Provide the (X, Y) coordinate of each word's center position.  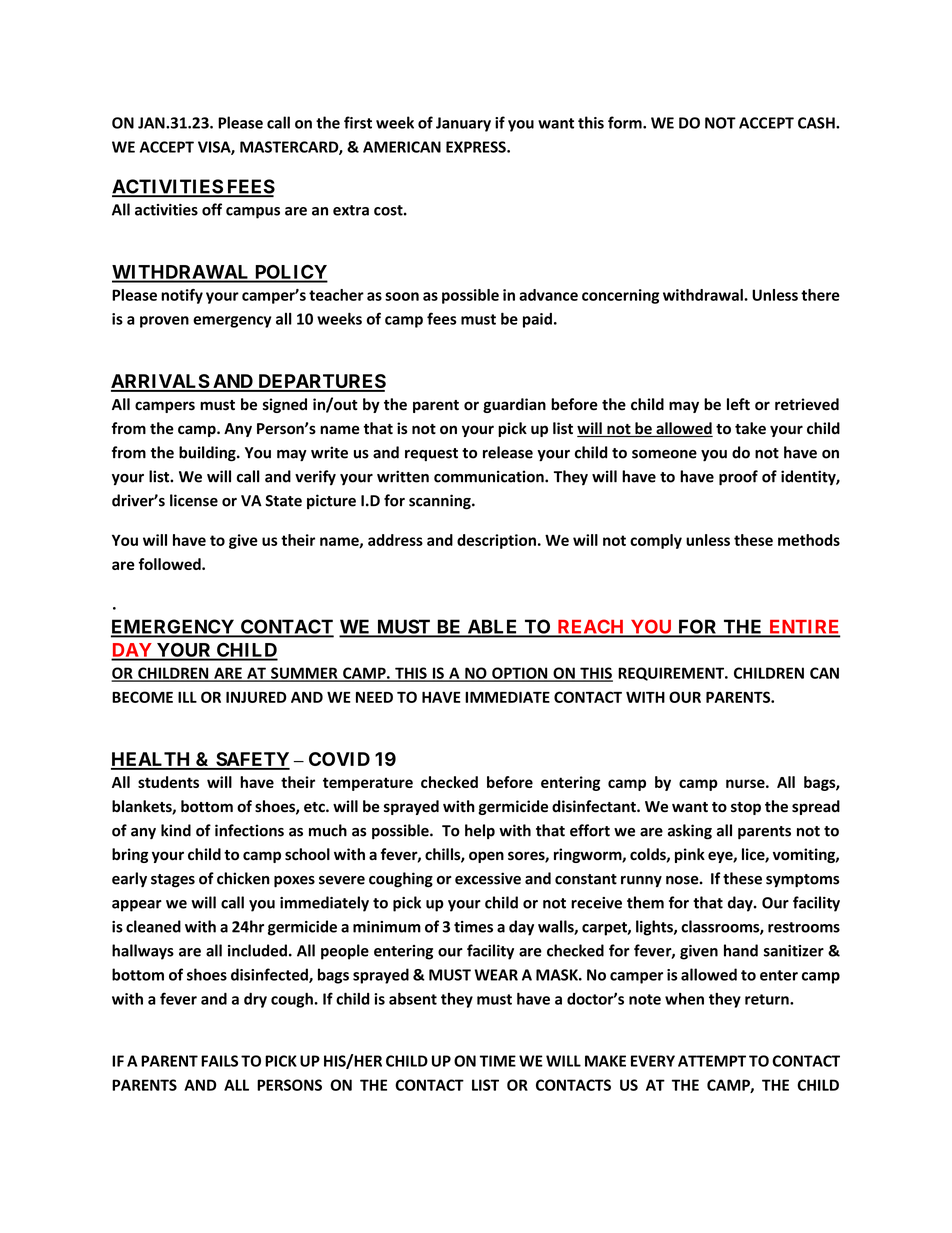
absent (413, 998)
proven (164, 322)
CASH (817, 123)
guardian (514, 405)
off (212, 209)
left (738, 404)
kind (176, 830)
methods (809, 540)
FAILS (219, 1061)
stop (746, 808)
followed (171, 564)
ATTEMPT (712, 1061)
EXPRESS (477, 147)
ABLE (492, 628)
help (480, 831)
